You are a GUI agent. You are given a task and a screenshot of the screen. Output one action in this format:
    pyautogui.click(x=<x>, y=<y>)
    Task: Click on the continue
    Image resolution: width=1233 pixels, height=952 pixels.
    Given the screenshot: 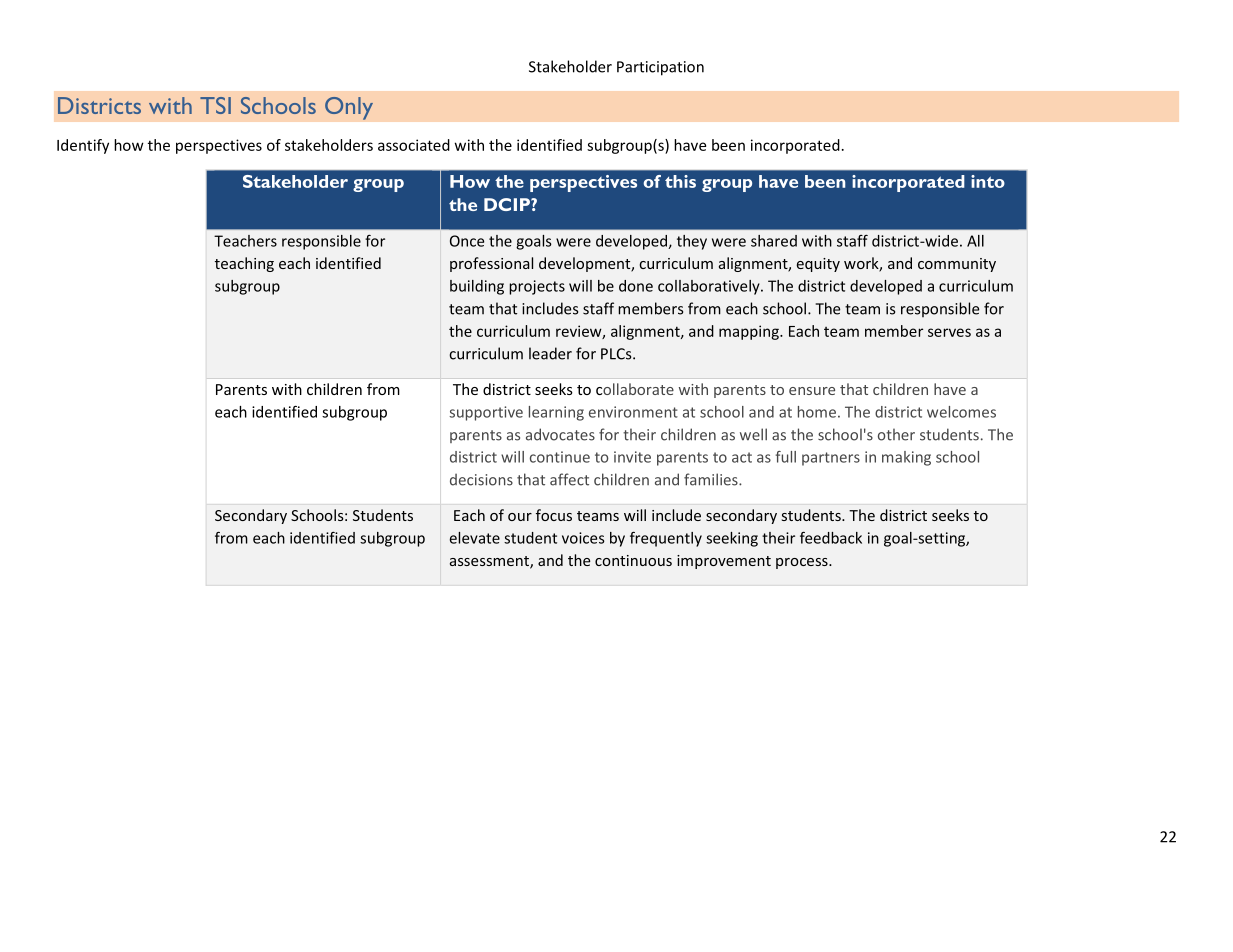 What is the action you would take?
    pyautogui.click(x=560, y=457)
